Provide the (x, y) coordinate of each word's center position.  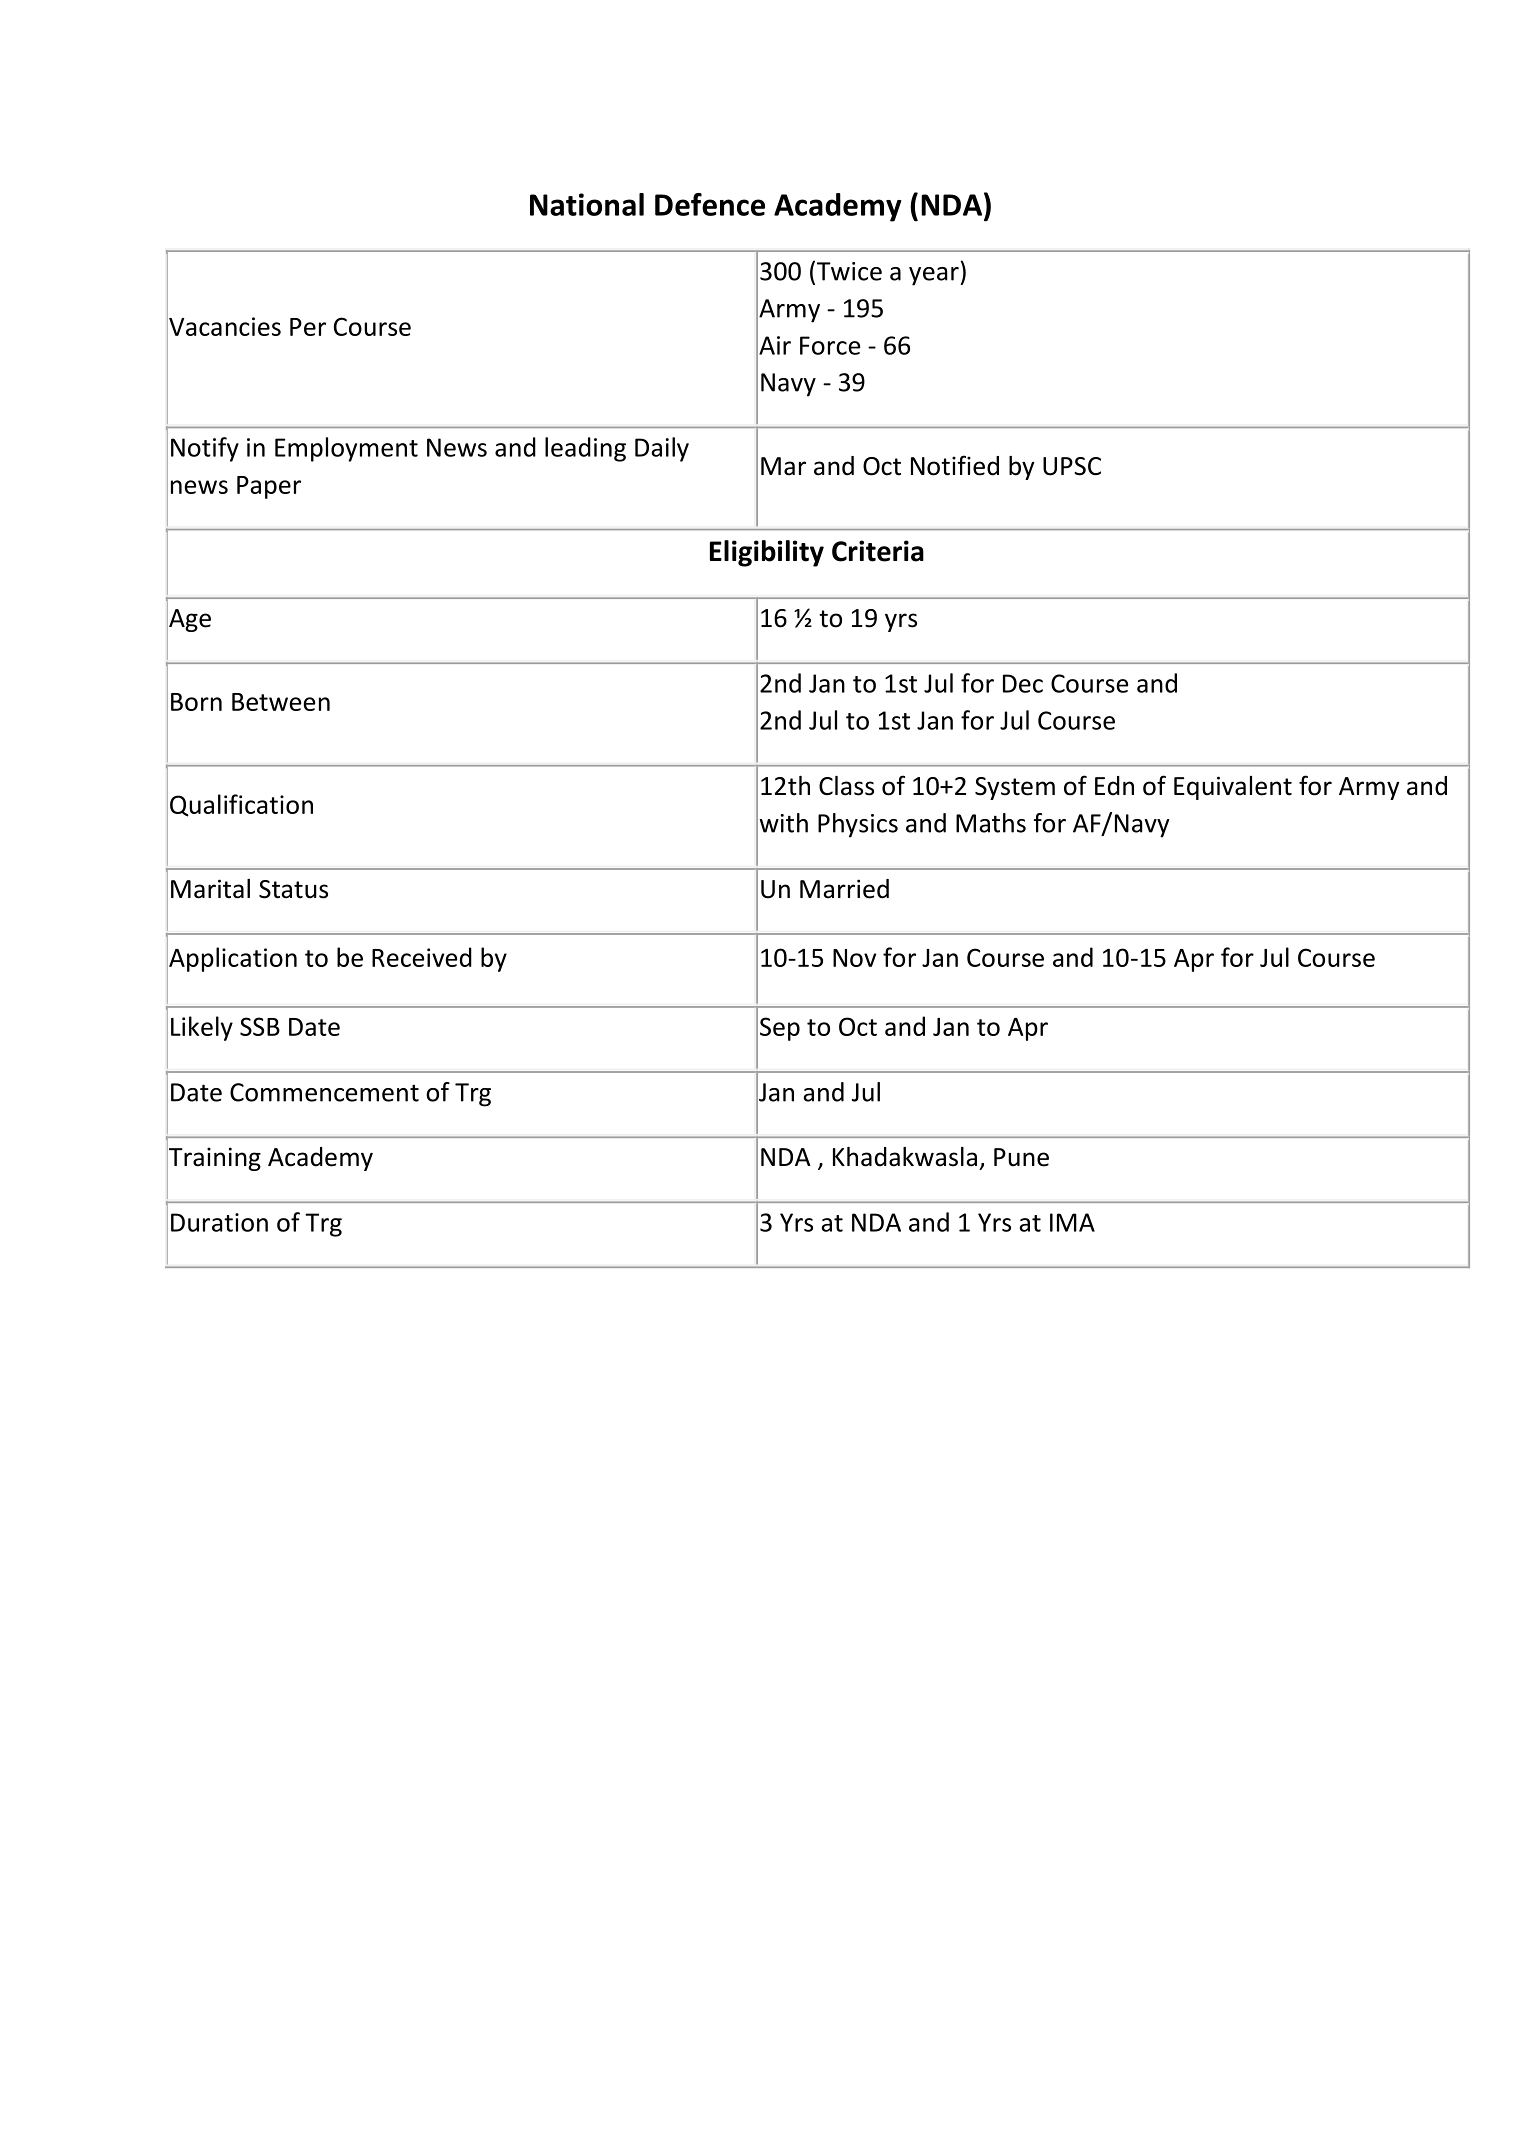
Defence (710, 204)
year (935, 276)
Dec (1023, 683)
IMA (1072, 1222)
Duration (219, 1222)
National (587, 204)
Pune (1021, 1157)
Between (281, 702)
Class (846, 786)
